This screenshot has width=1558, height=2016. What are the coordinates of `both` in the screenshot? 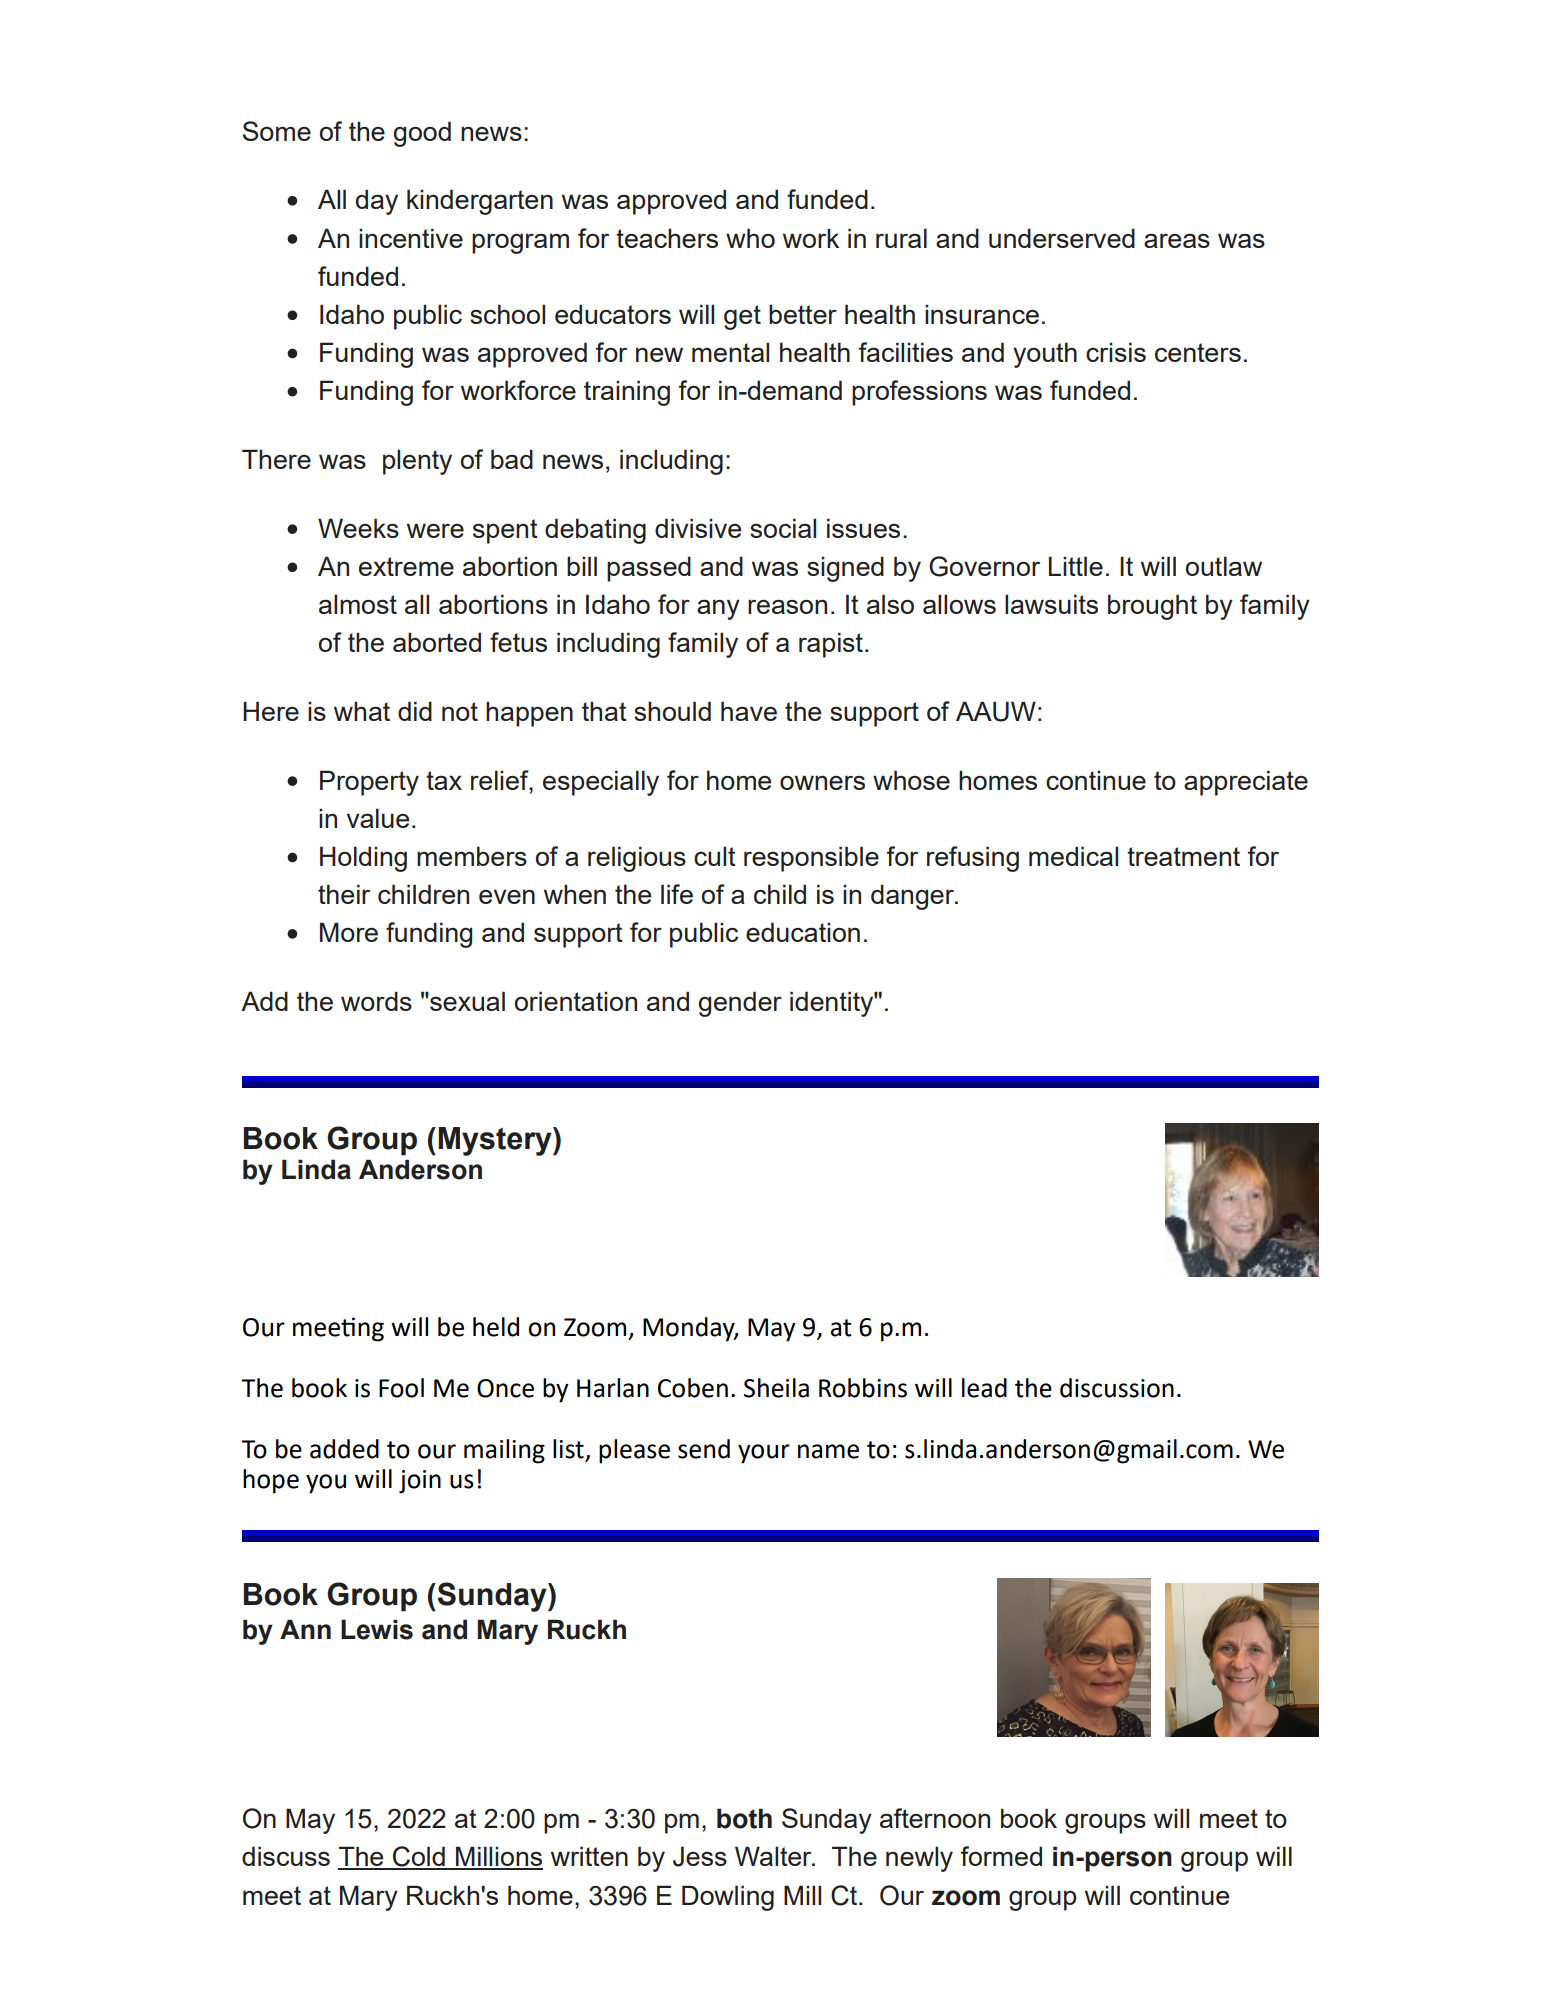 It's located at (744, 1818).
